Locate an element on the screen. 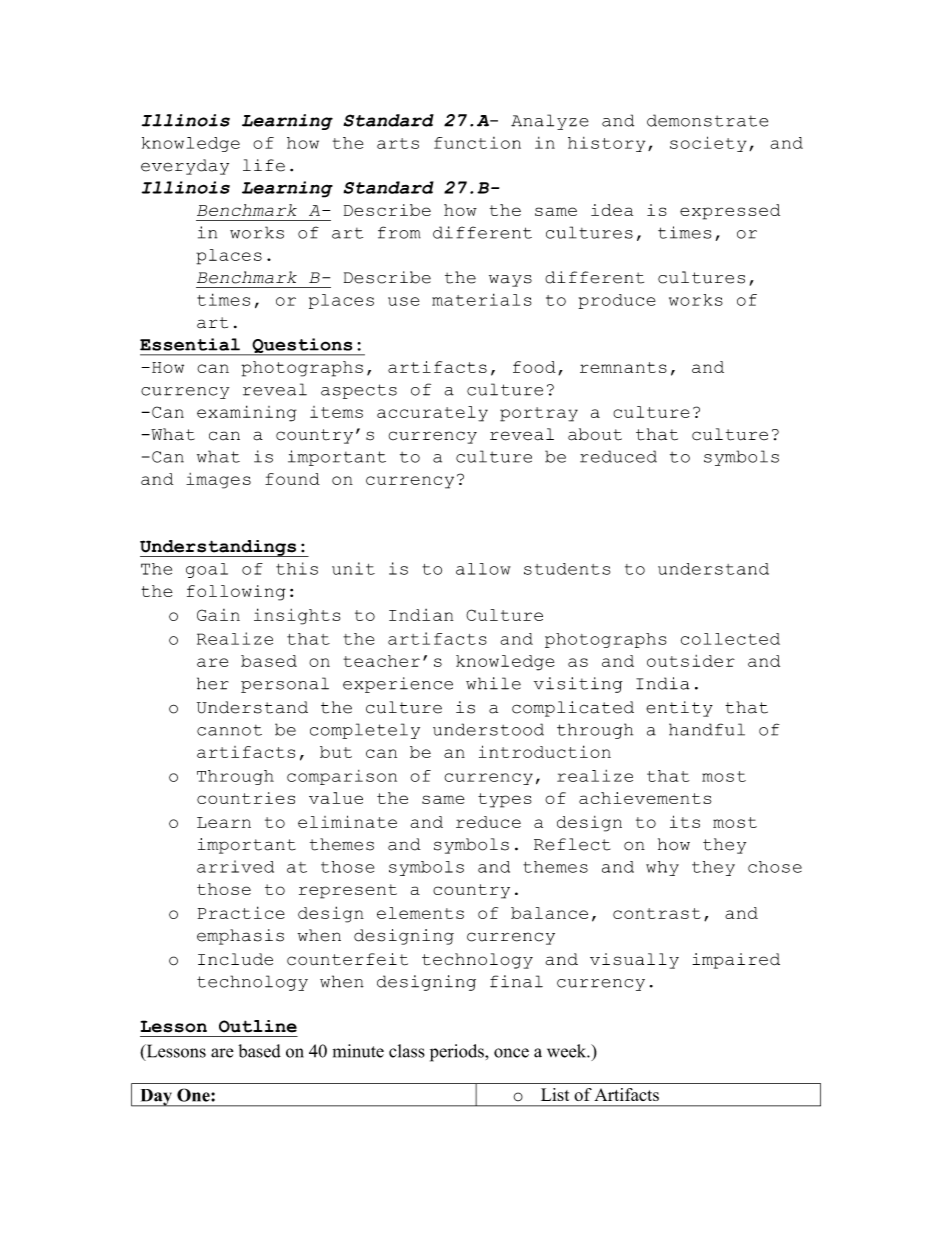  food is located at coordinates (534, 367).
